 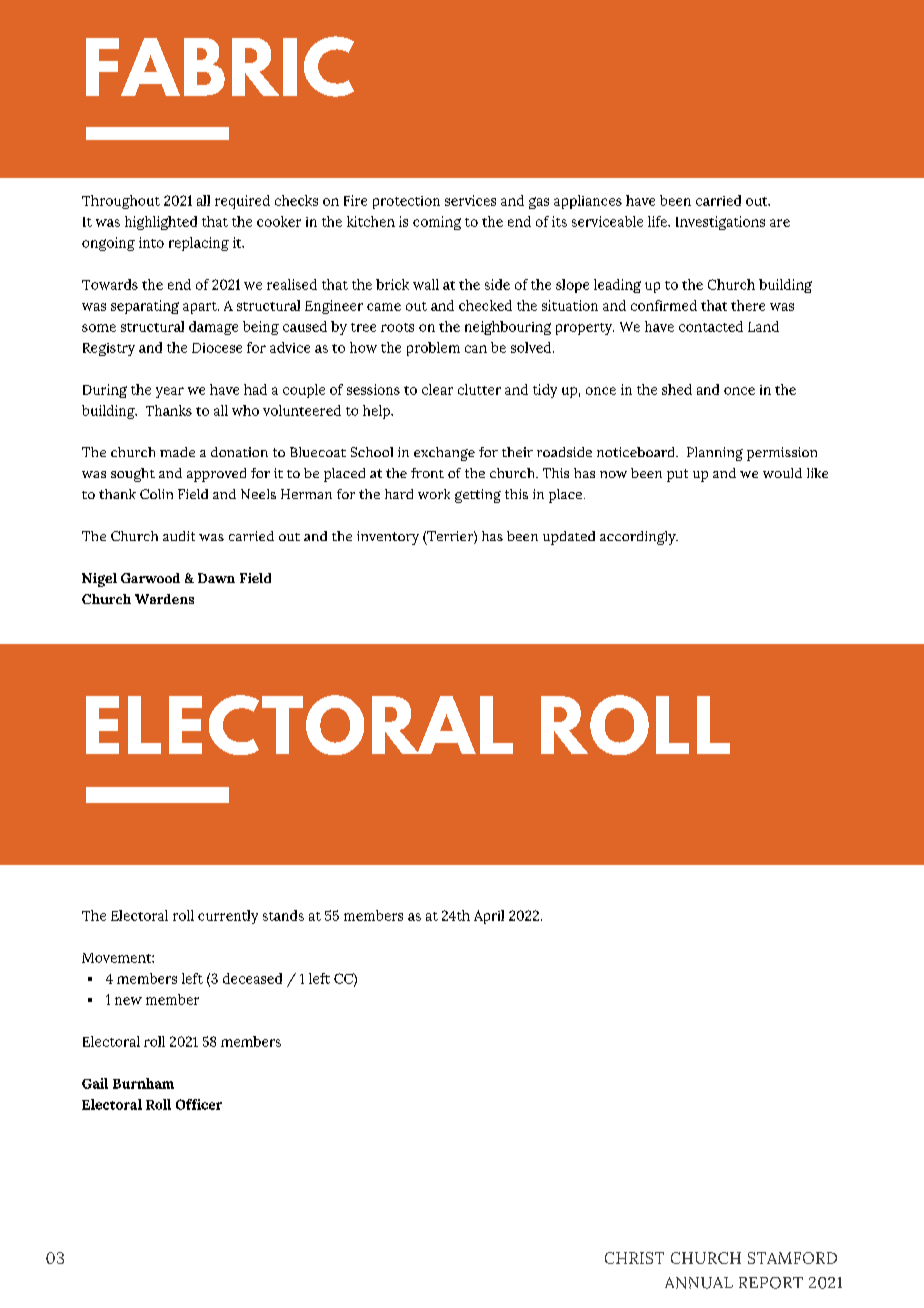 I want to click on Wardens, so click(x=164, y=599).
